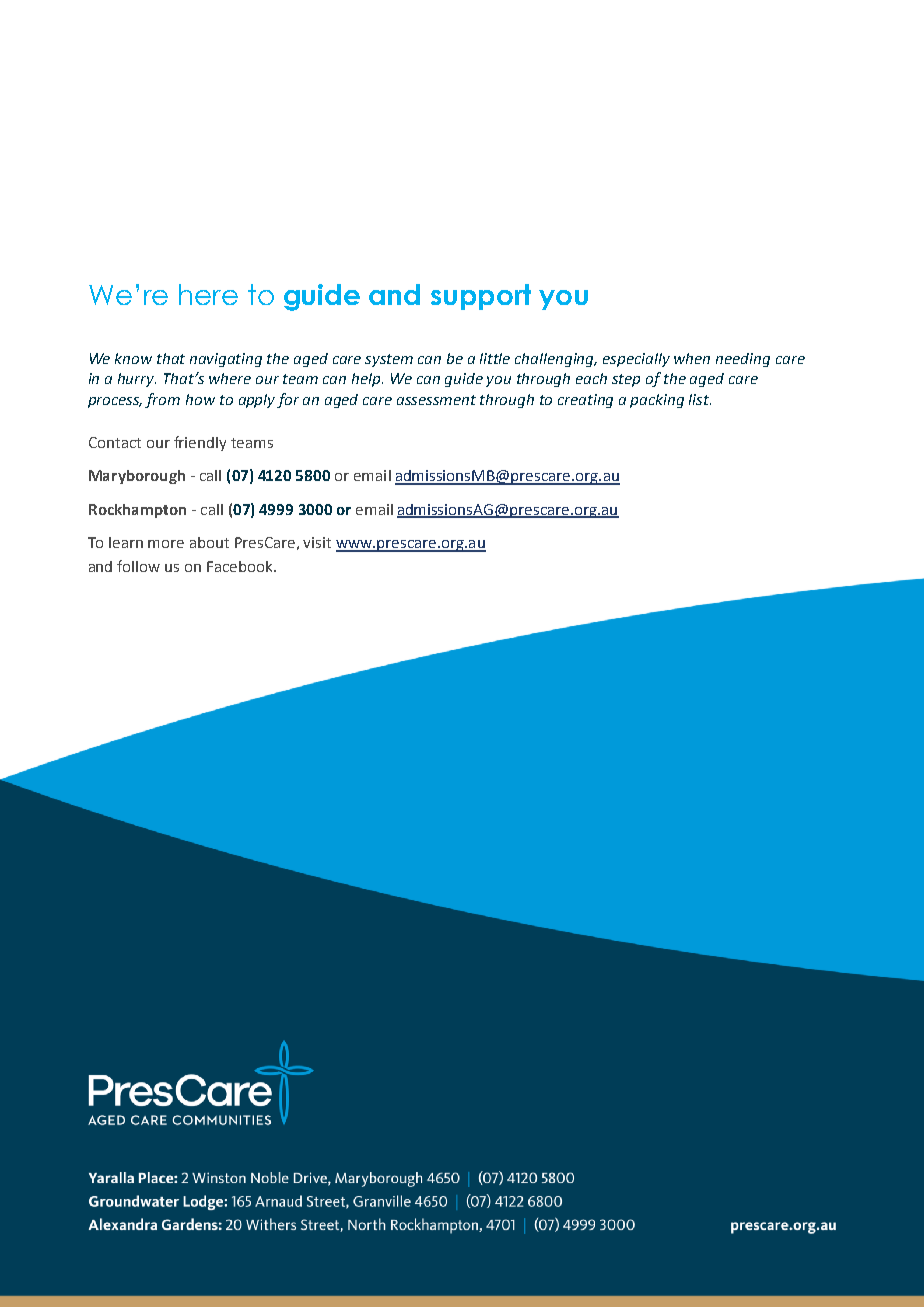 The image size is (924, 1307). I want to click on creating, so click(585, 401).
